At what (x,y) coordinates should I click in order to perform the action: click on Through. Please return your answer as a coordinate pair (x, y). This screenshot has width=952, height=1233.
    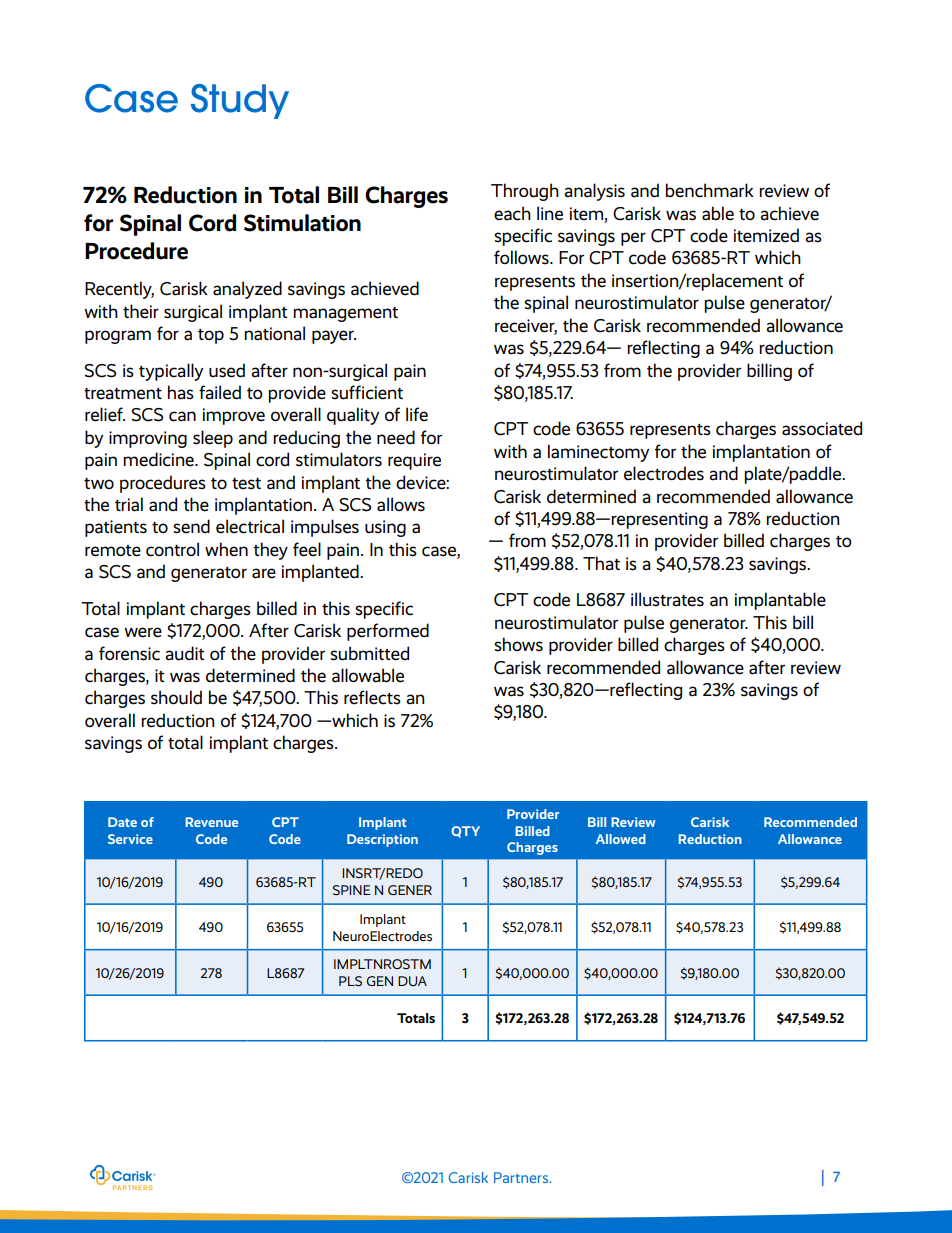
    Looking at the image, I should click on (525, 192).
